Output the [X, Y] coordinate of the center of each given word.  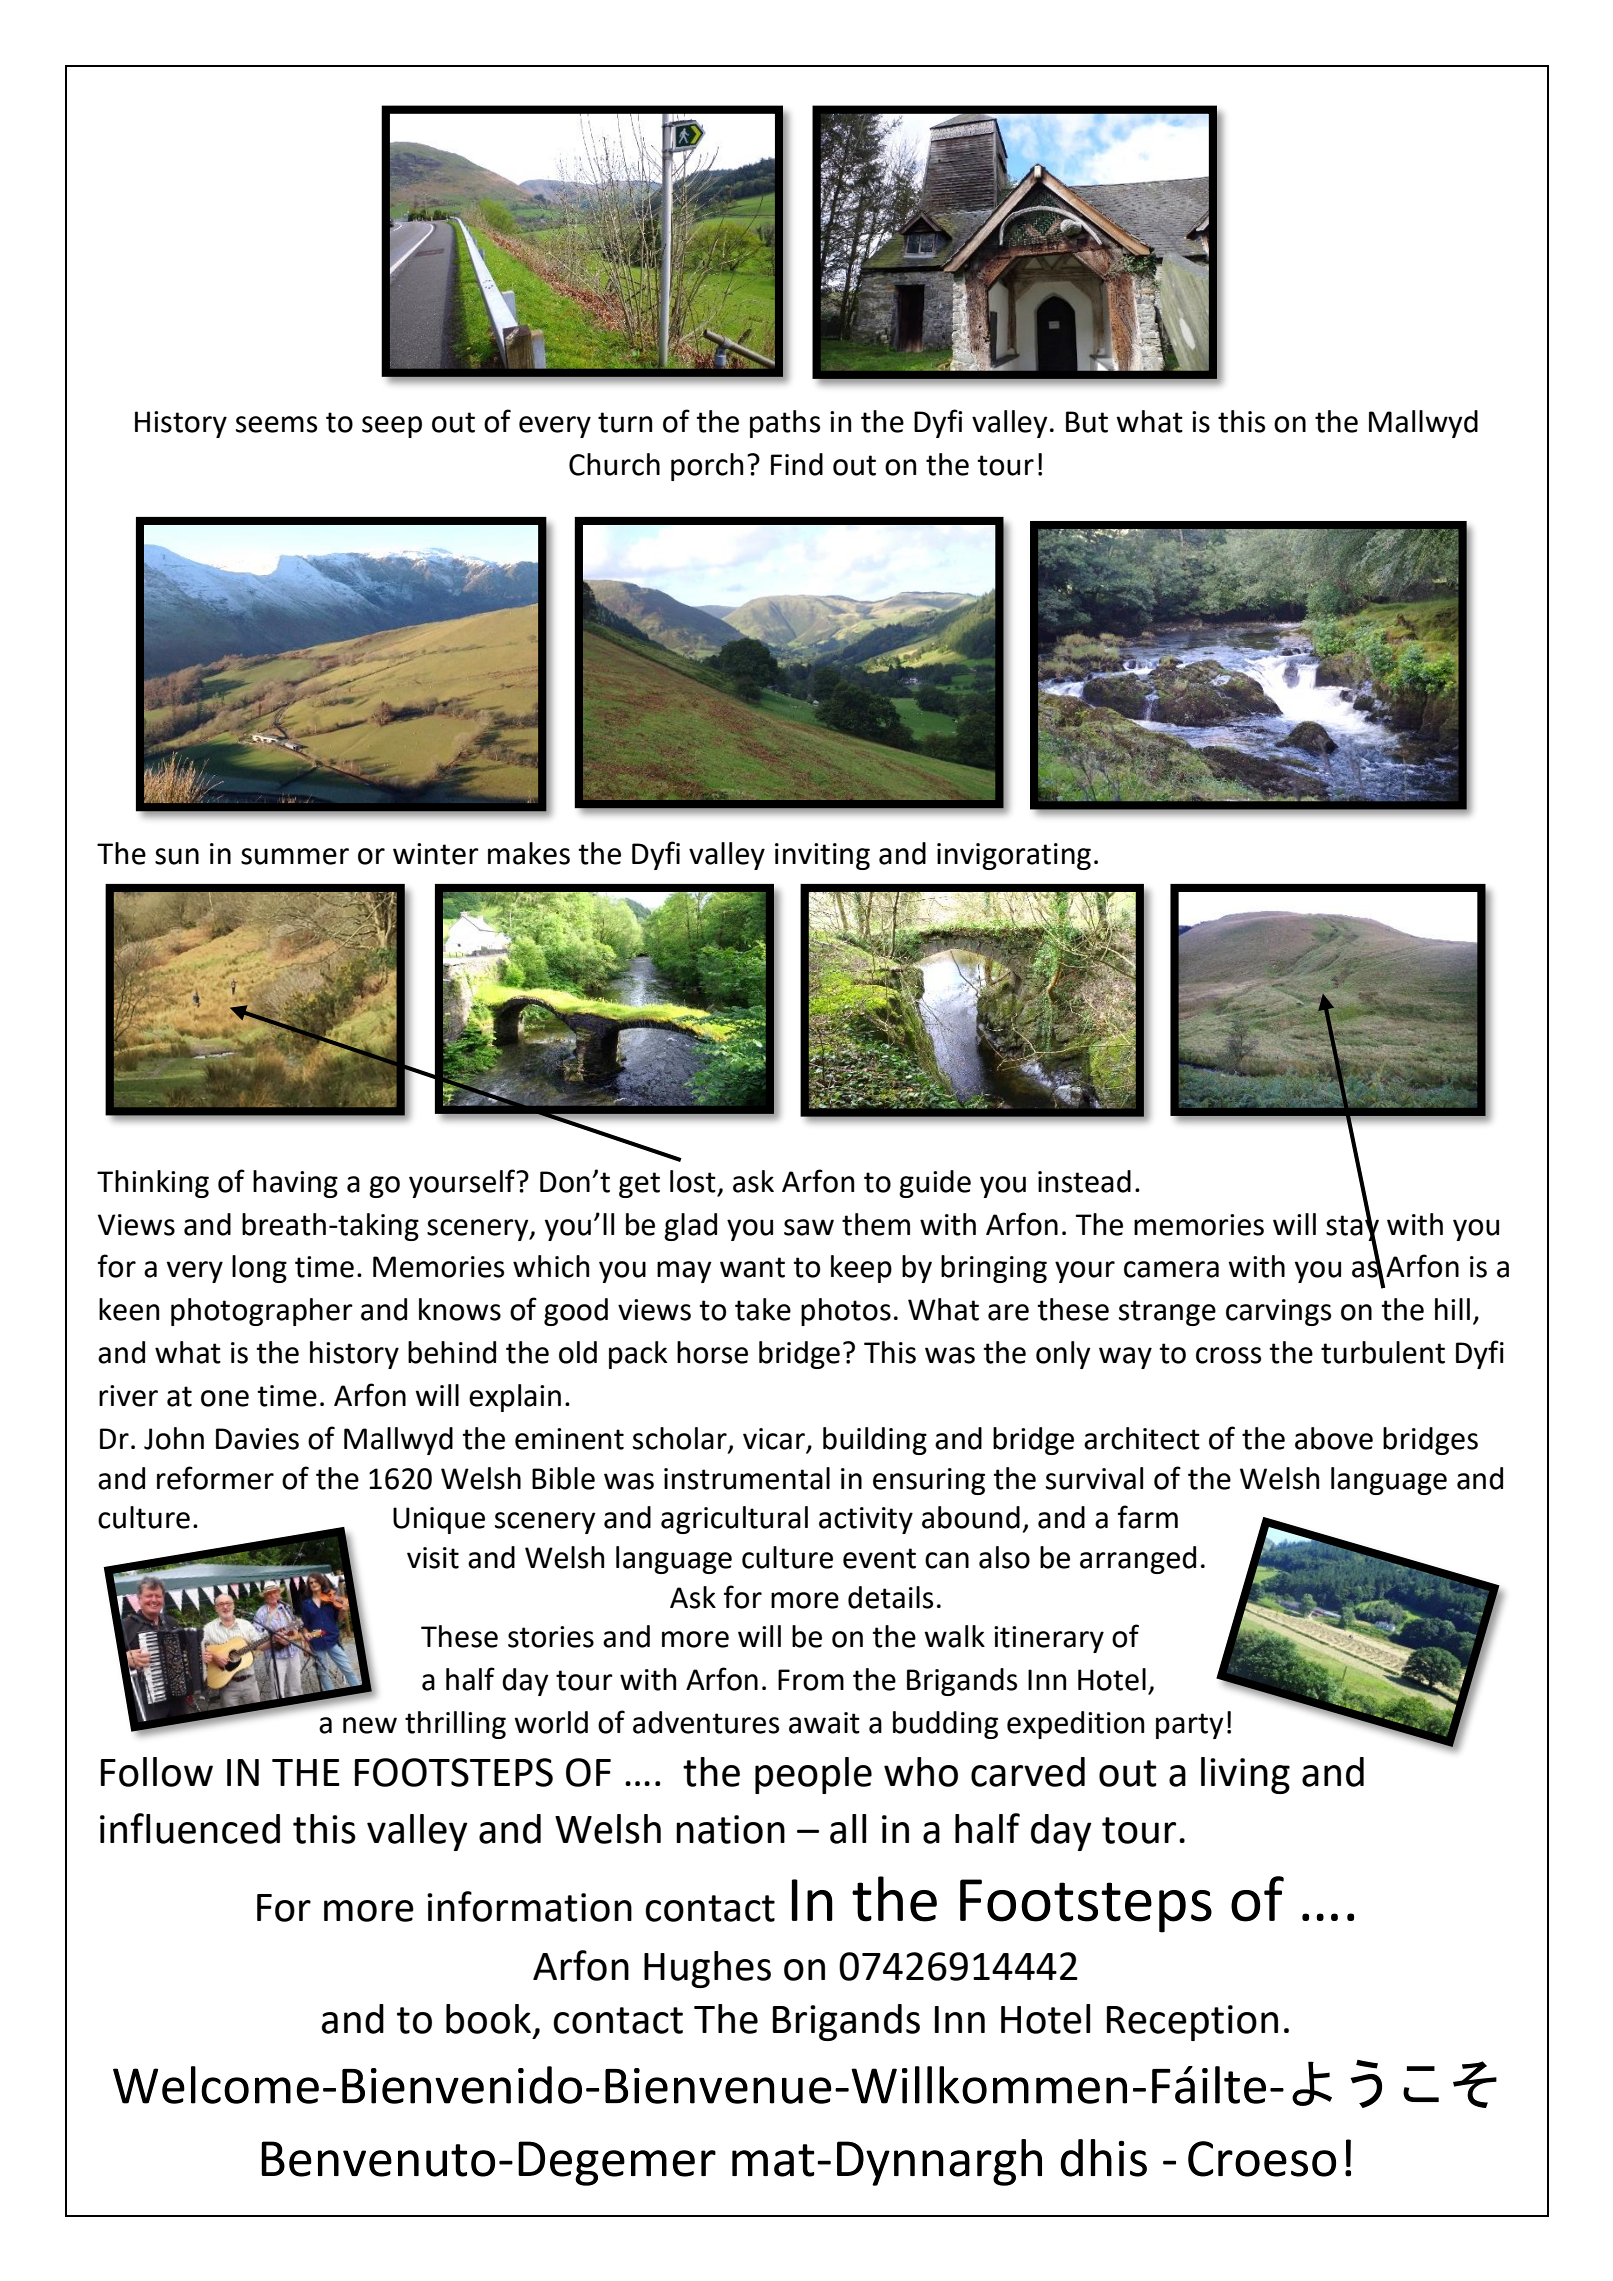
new [370, 1725]
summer [295, 856]
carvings [1278, 1312]
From [811, 1680]
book [488, 2019]
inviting [822, 856]
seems [276, 424]
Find [797, 464]
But [1087, 422]
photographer [262, 1312]
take [763, 1309]
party [1190, 1726]
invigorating [1014, 856]
